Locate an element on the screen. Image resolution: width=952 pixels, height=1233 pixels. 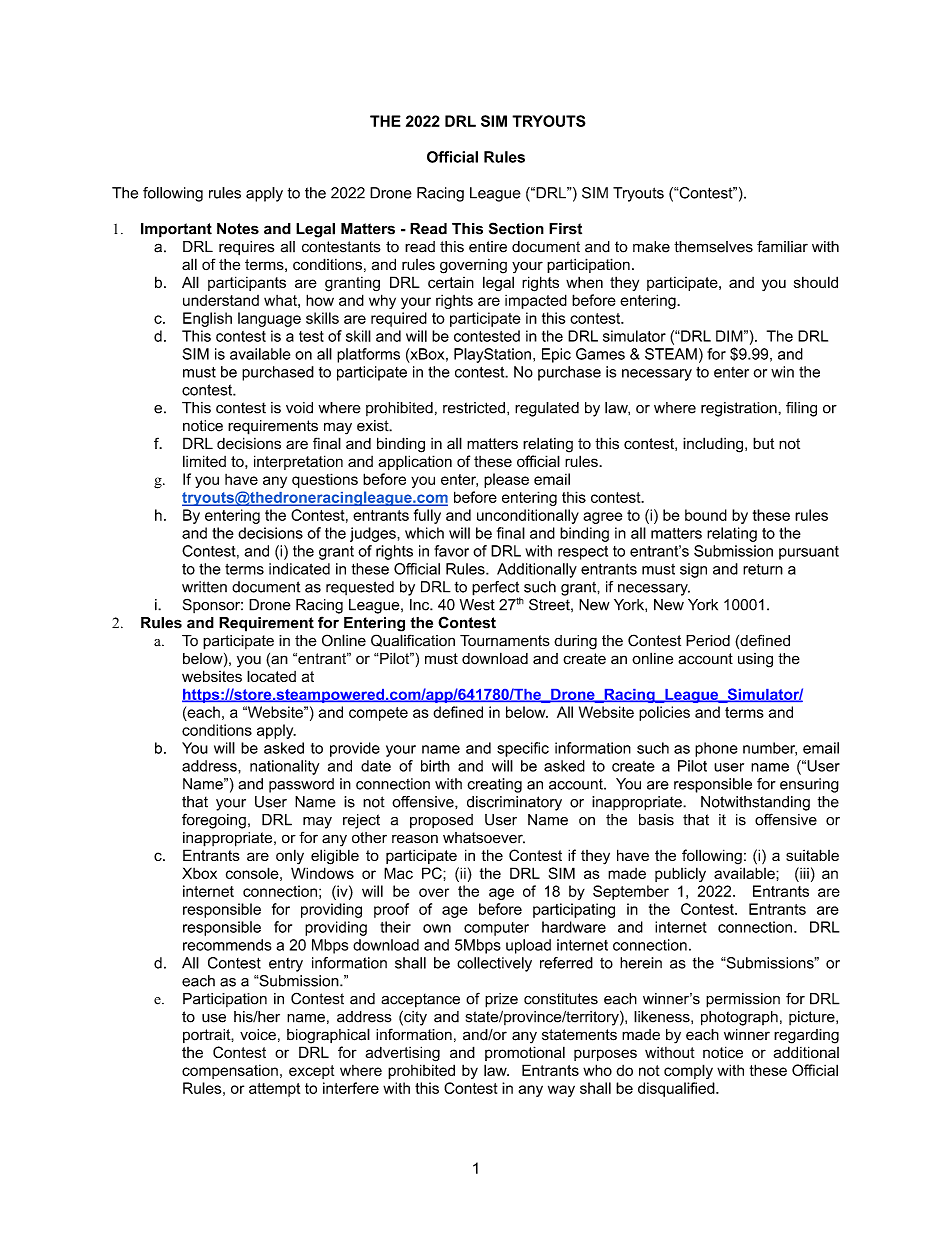
entire is located at coordinates (488, 247).
